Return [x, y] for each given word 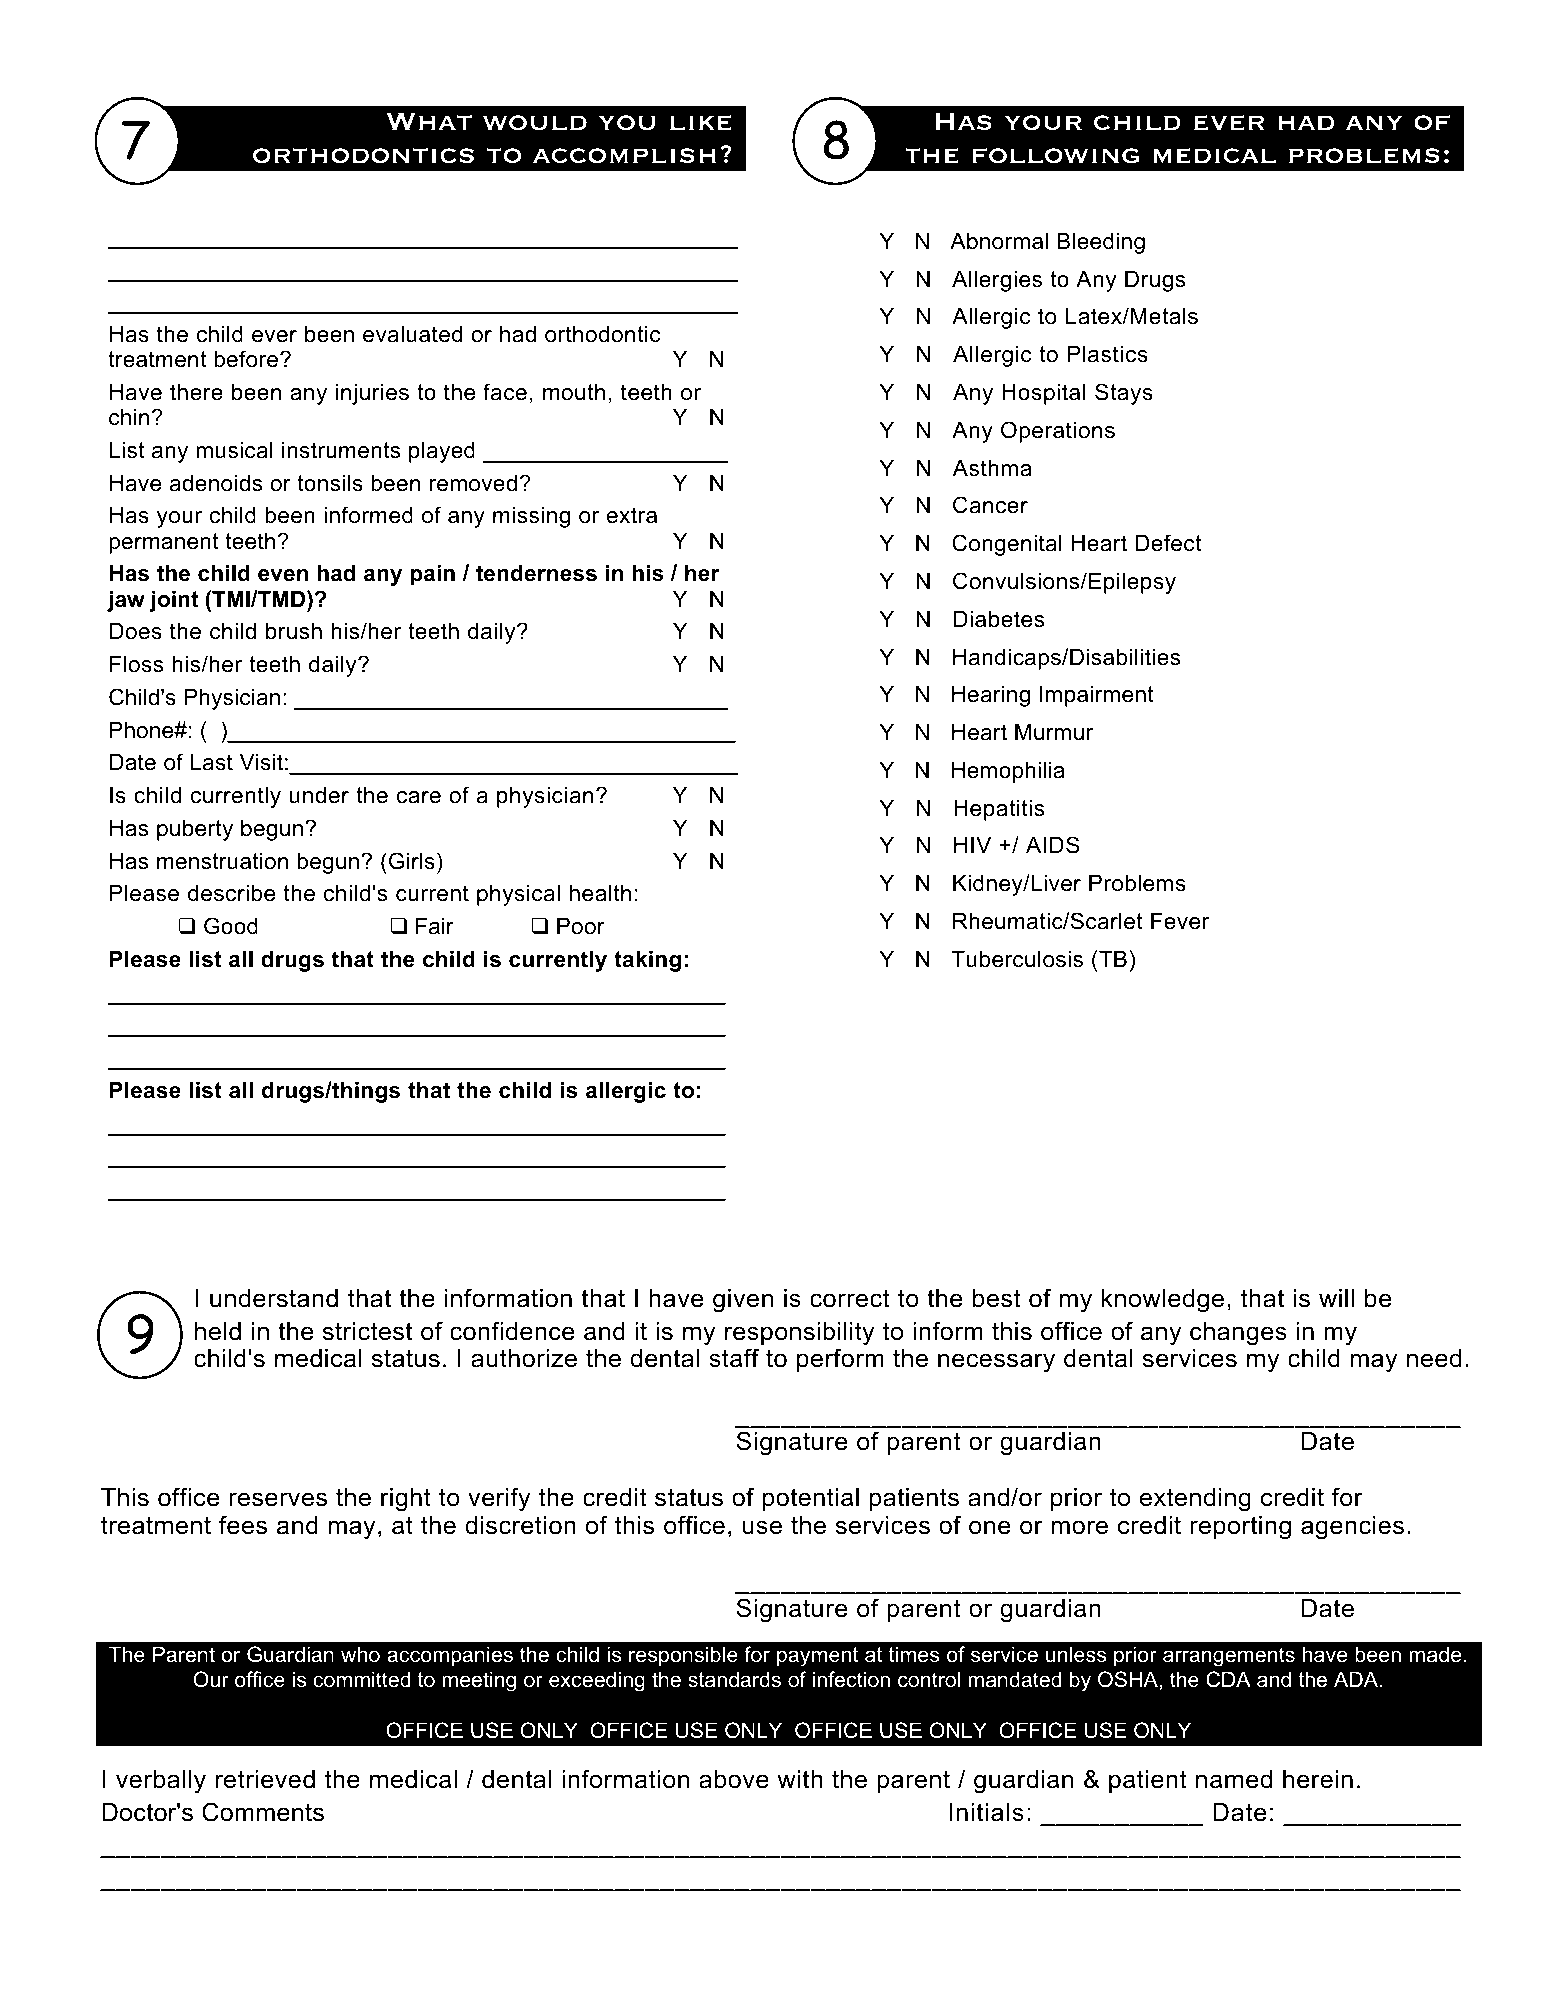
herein [1318, 1779]
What [429, 121]
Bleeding [1101, 243]
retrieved [265, 1779]
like [701, 123]
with [800, 1779]
